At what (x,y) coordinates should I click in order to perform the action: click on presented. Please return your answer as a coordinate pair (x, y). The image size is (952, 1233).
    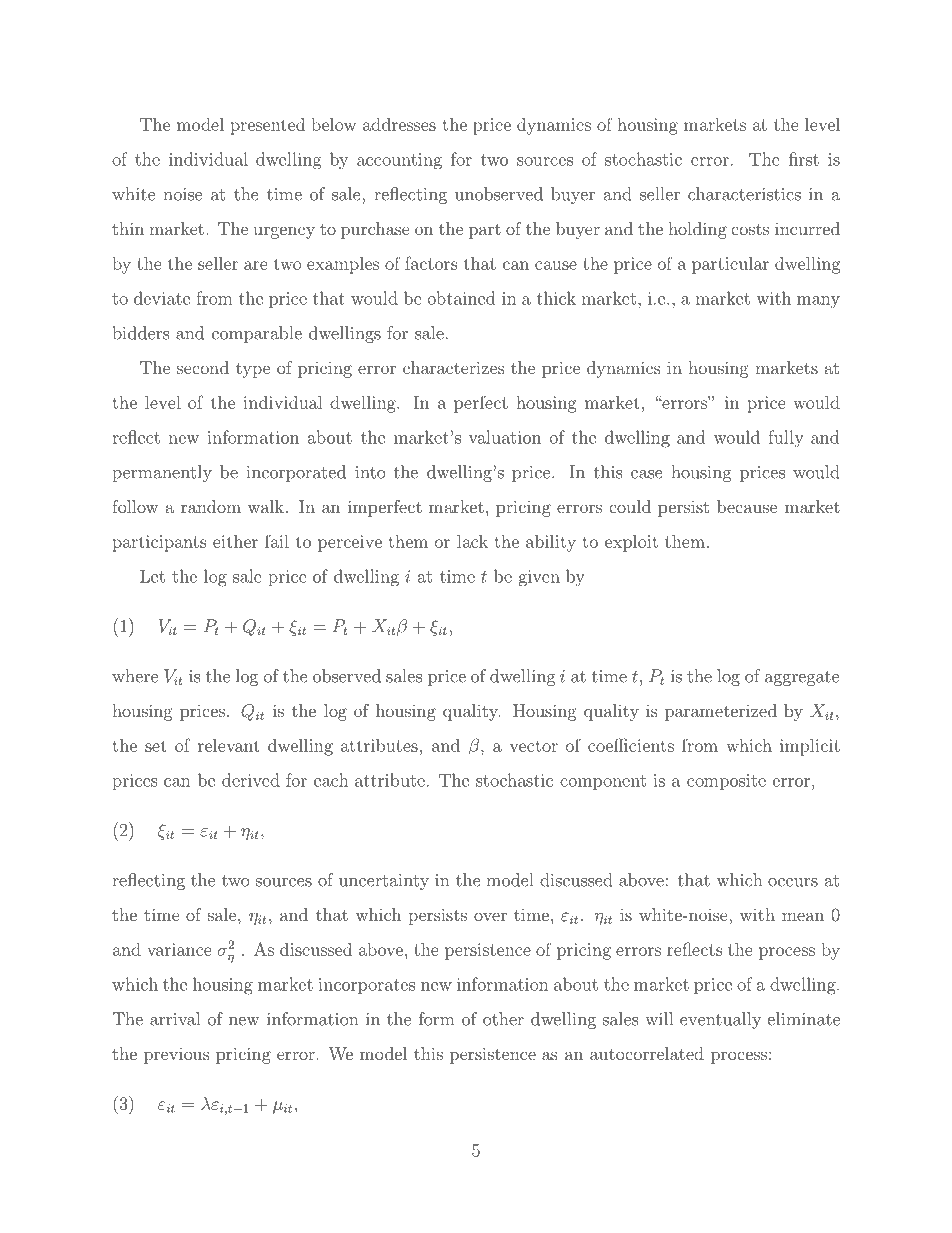
    Looking at the image, I should click on (268, 126).
